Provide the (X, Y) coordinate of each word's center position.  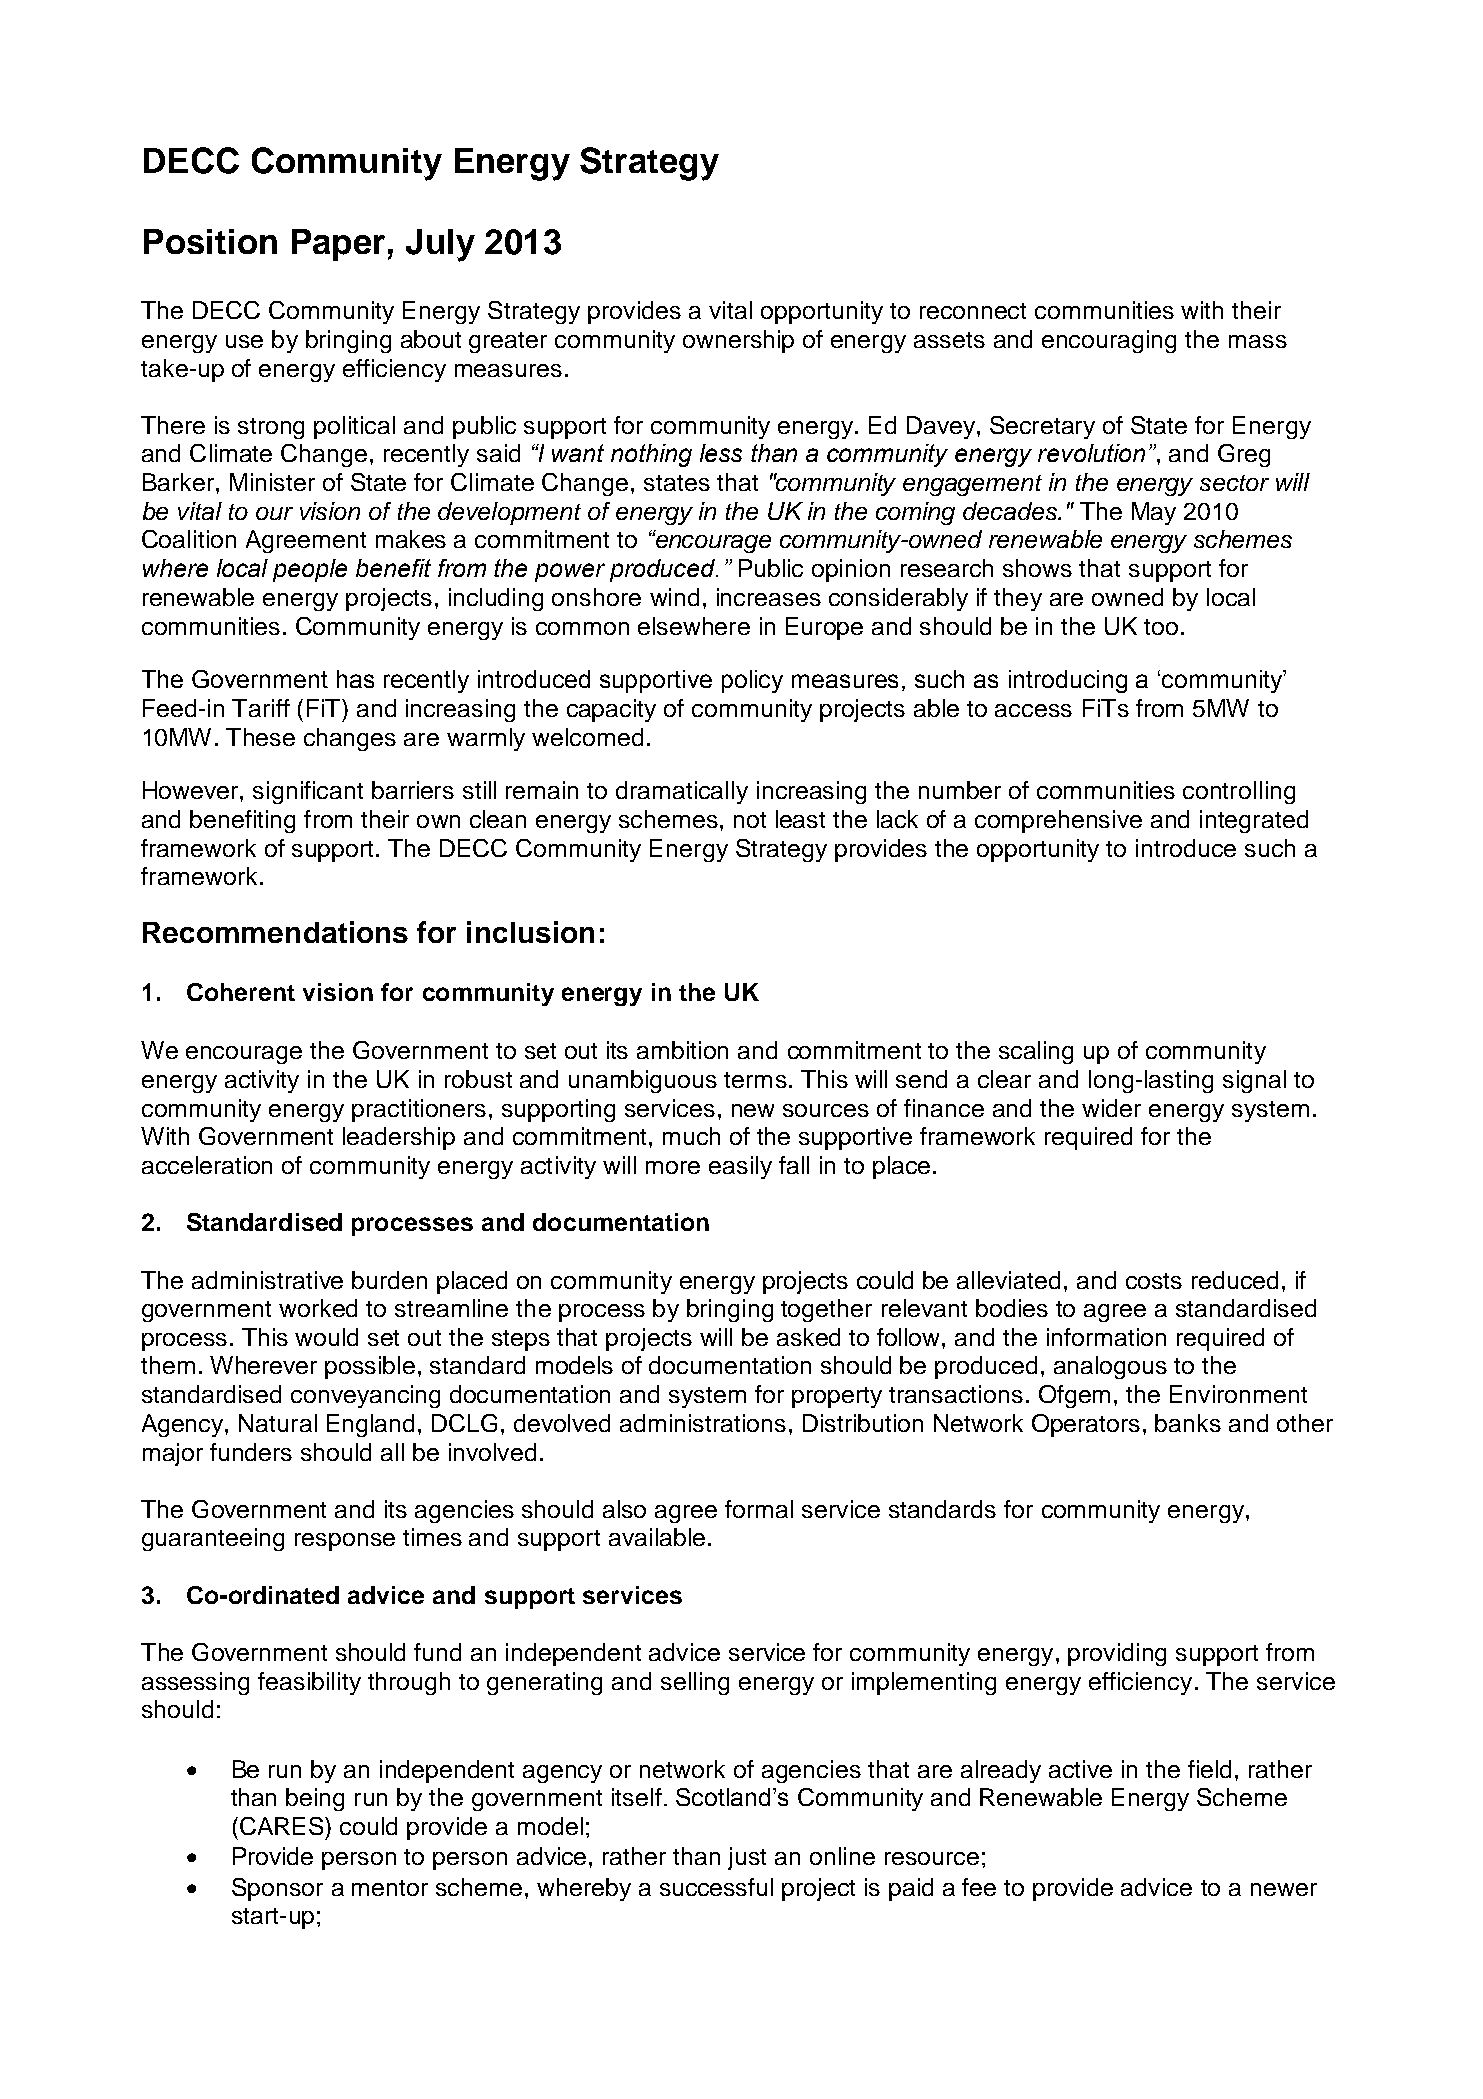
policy (752, 681)
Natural (278, 1423)
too (1161, 627)
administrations (703, 1423)
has (355, 679)
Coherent (241, 992)
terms (755, 1080)
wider (1111, 1108)
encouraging (1109, 341)
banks (1188, 1423)
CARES (283, 1826)
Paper (338, 245)
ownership (738, 341)
